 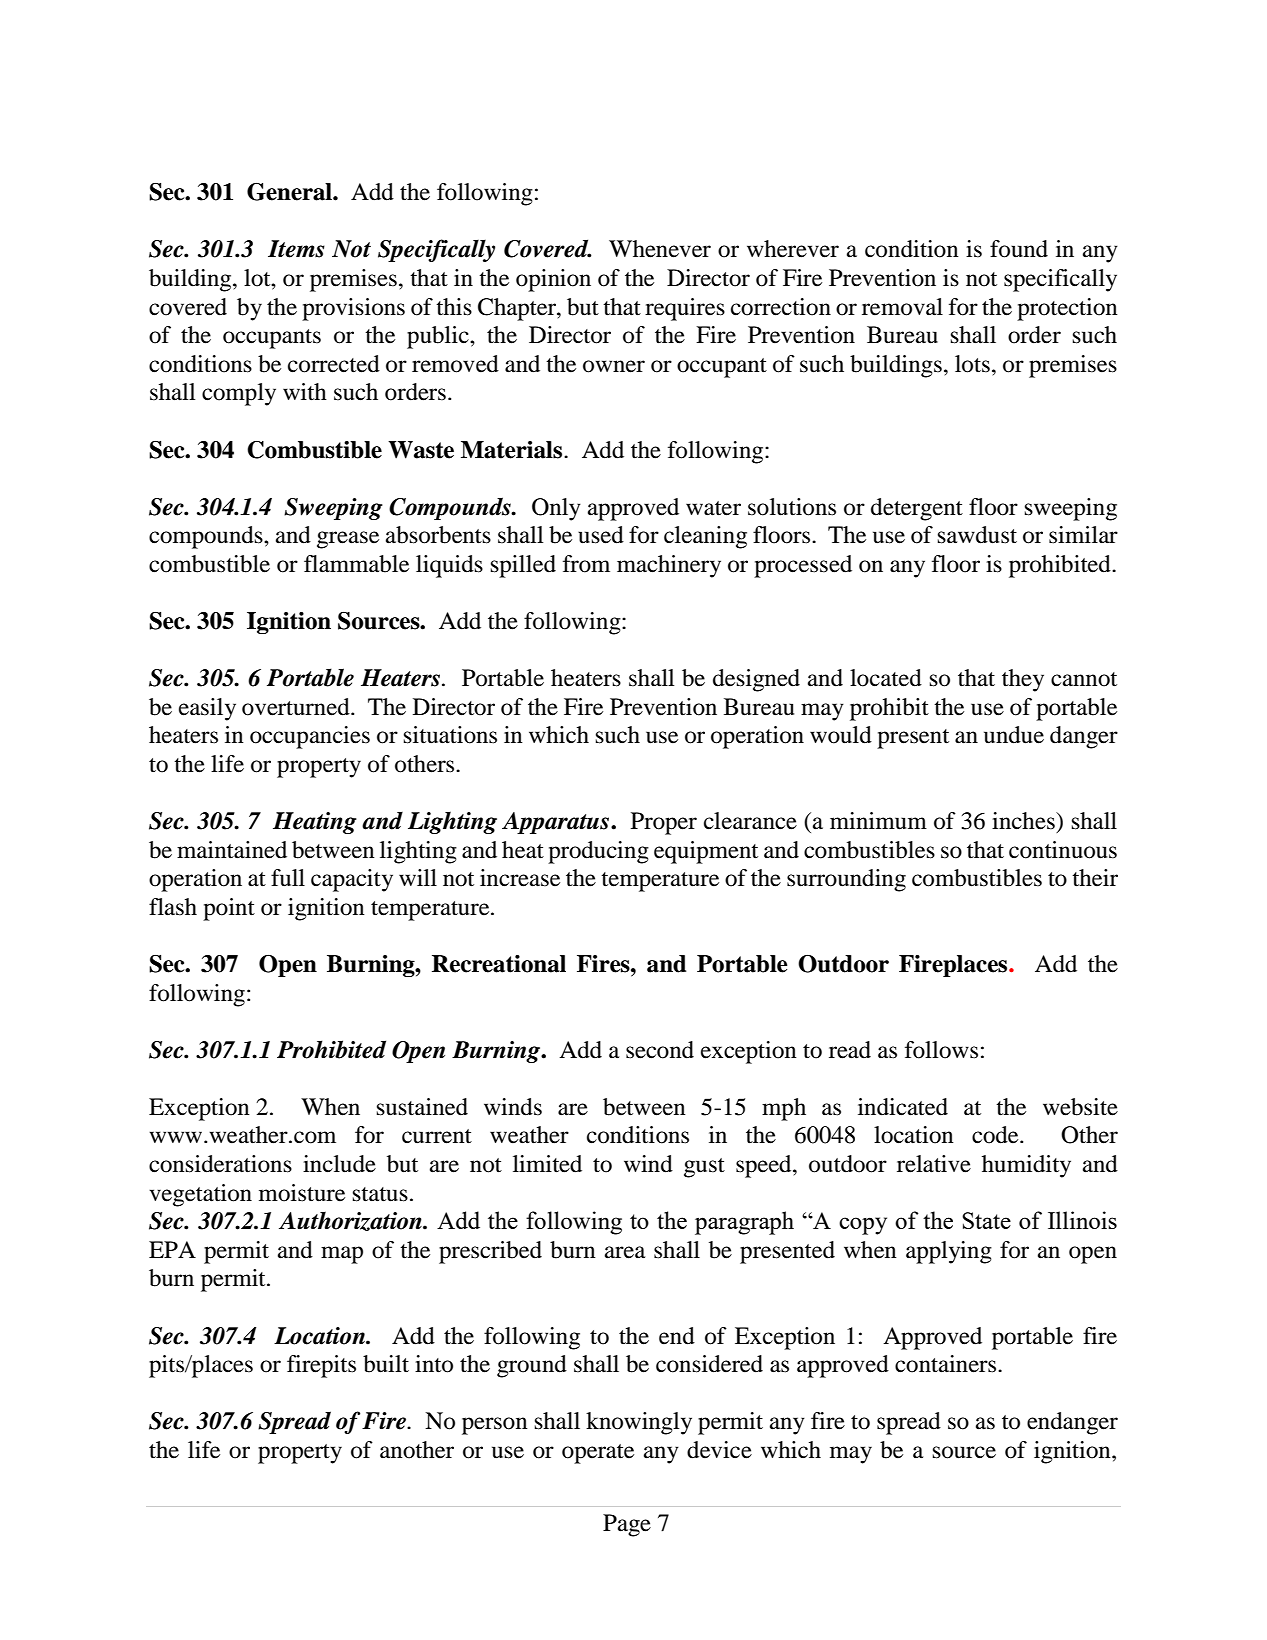 I want to click on Page, so click(x=627, y=1525).
